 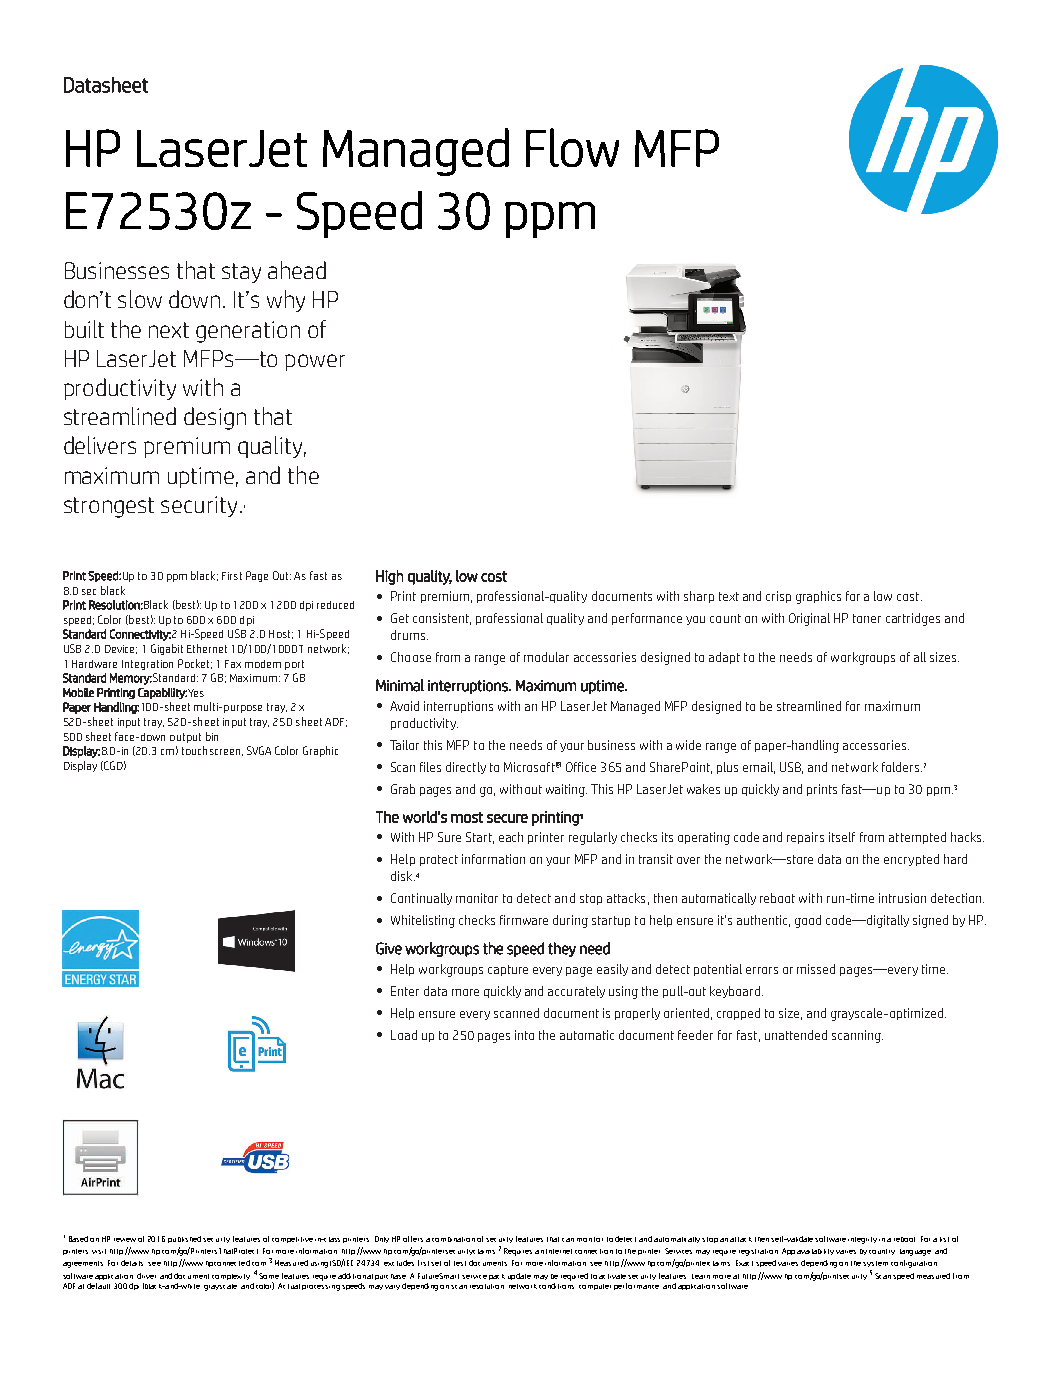 What do you see at coordinates (816, 969) in the screenshot?
I see `missed` at bounding box center [816, 969].
